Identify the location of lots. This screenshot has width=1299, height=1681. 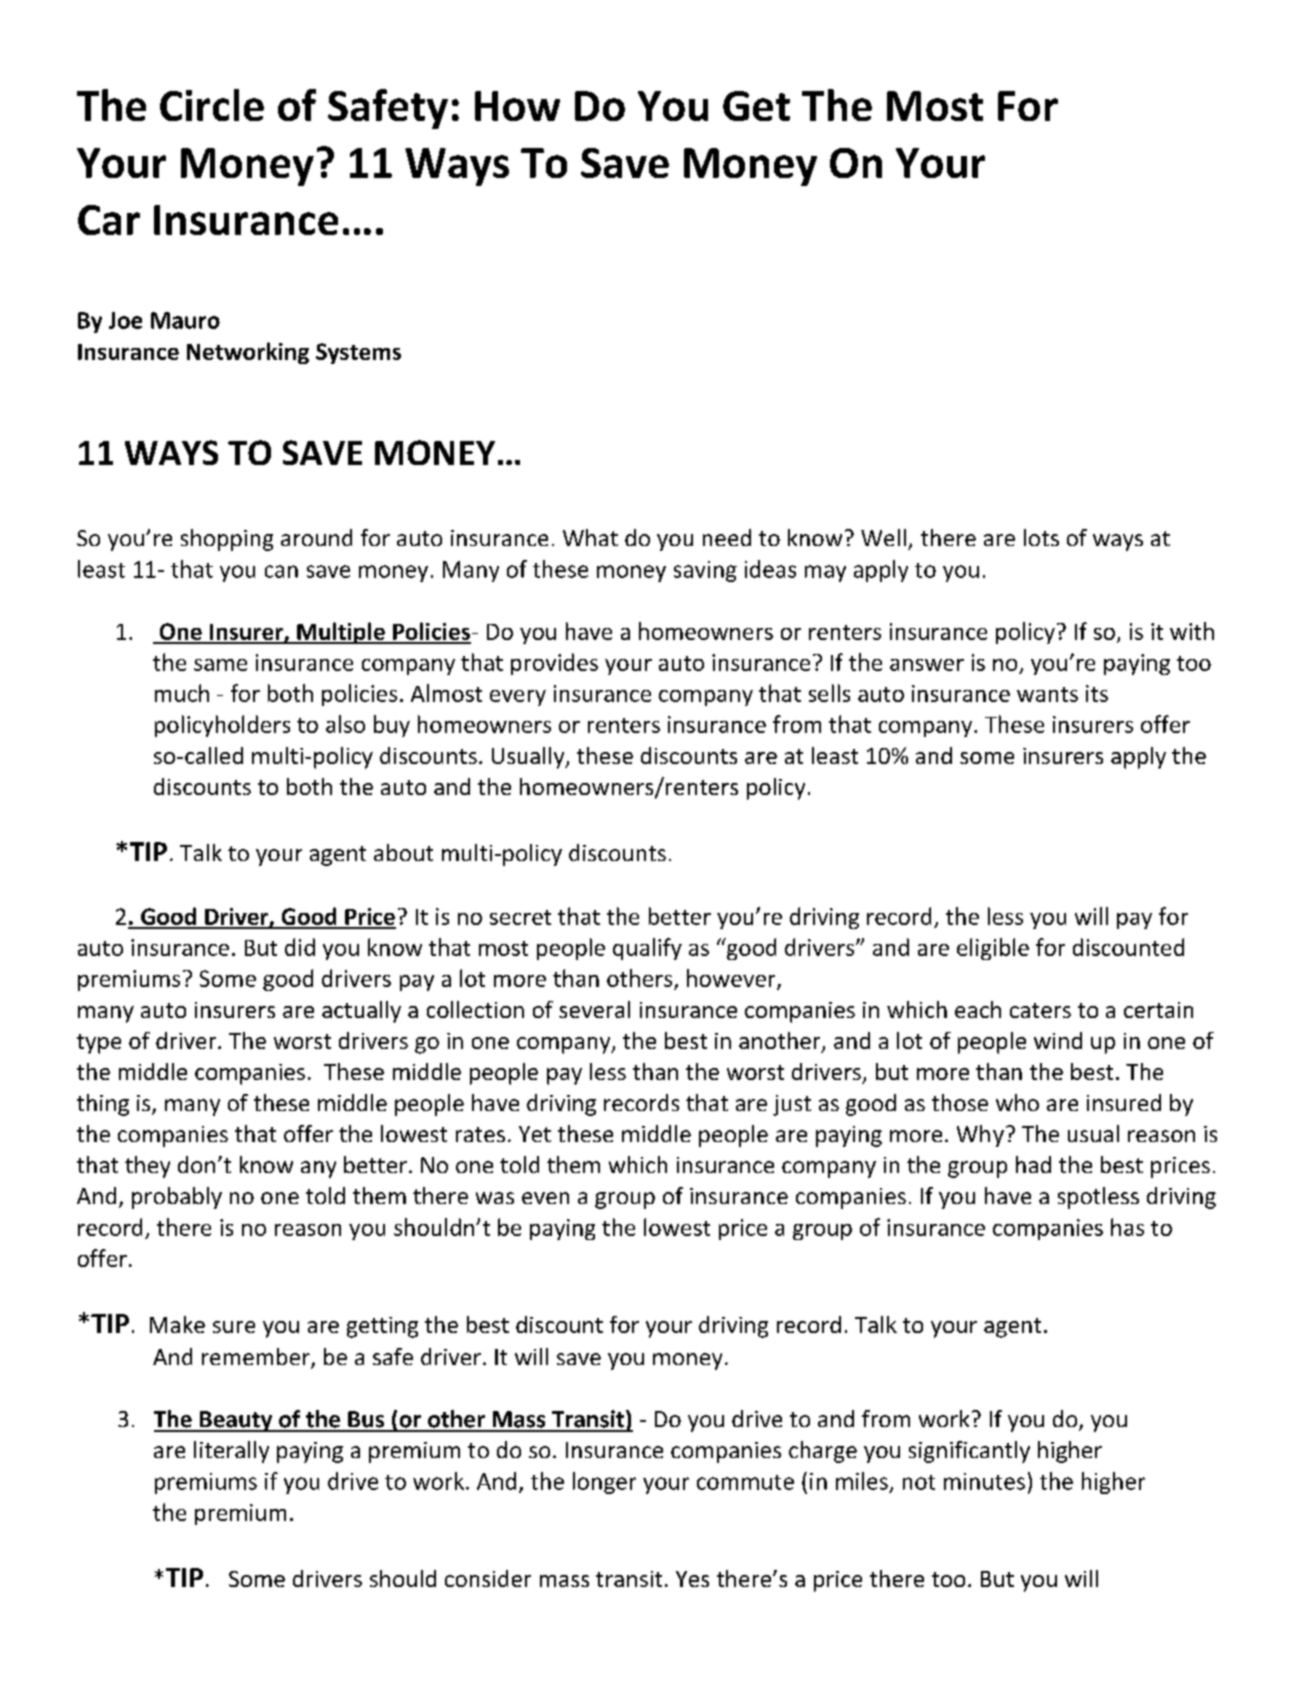
(1041, 537).
